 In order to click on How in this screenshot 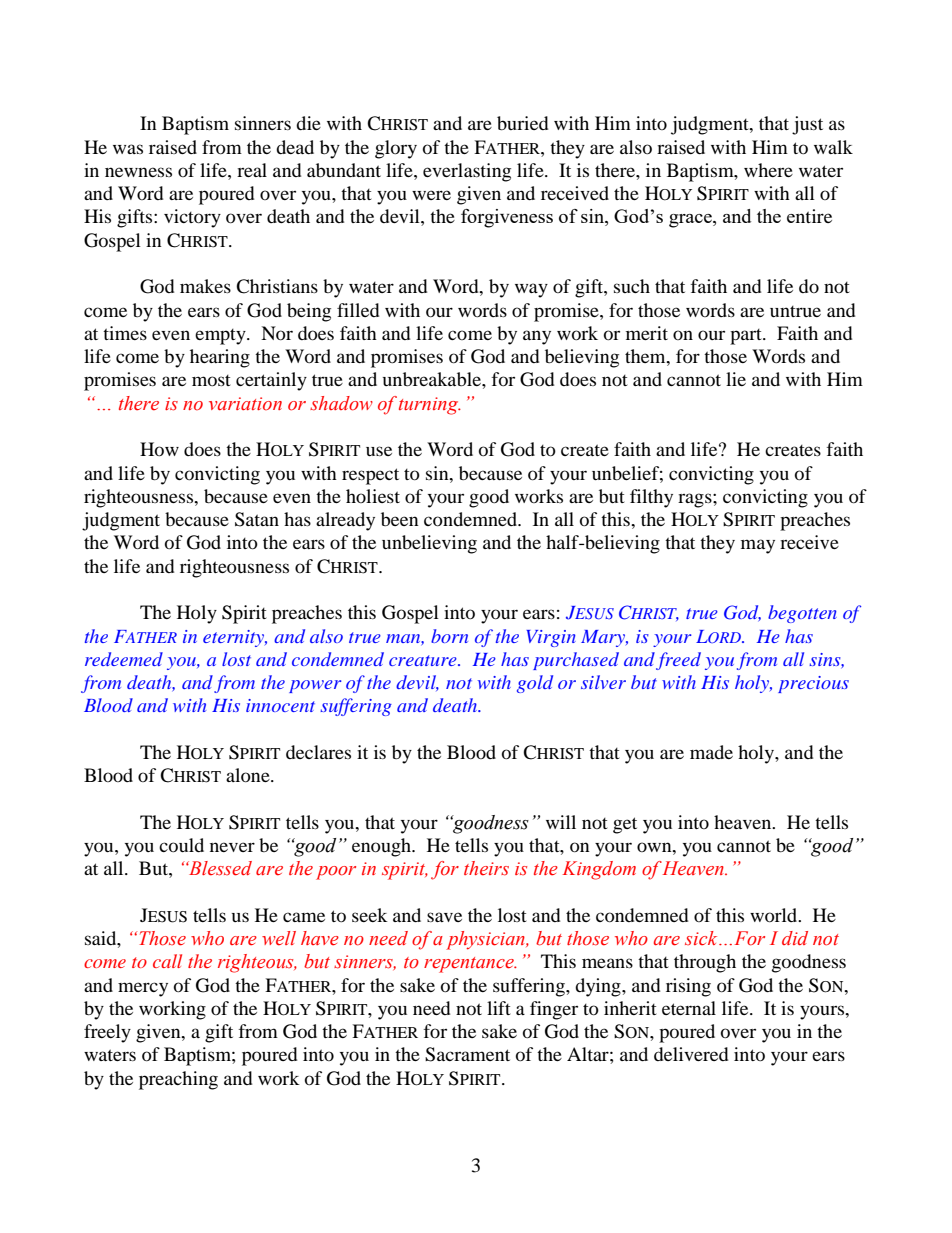, I will do `click(159, 449)`.
